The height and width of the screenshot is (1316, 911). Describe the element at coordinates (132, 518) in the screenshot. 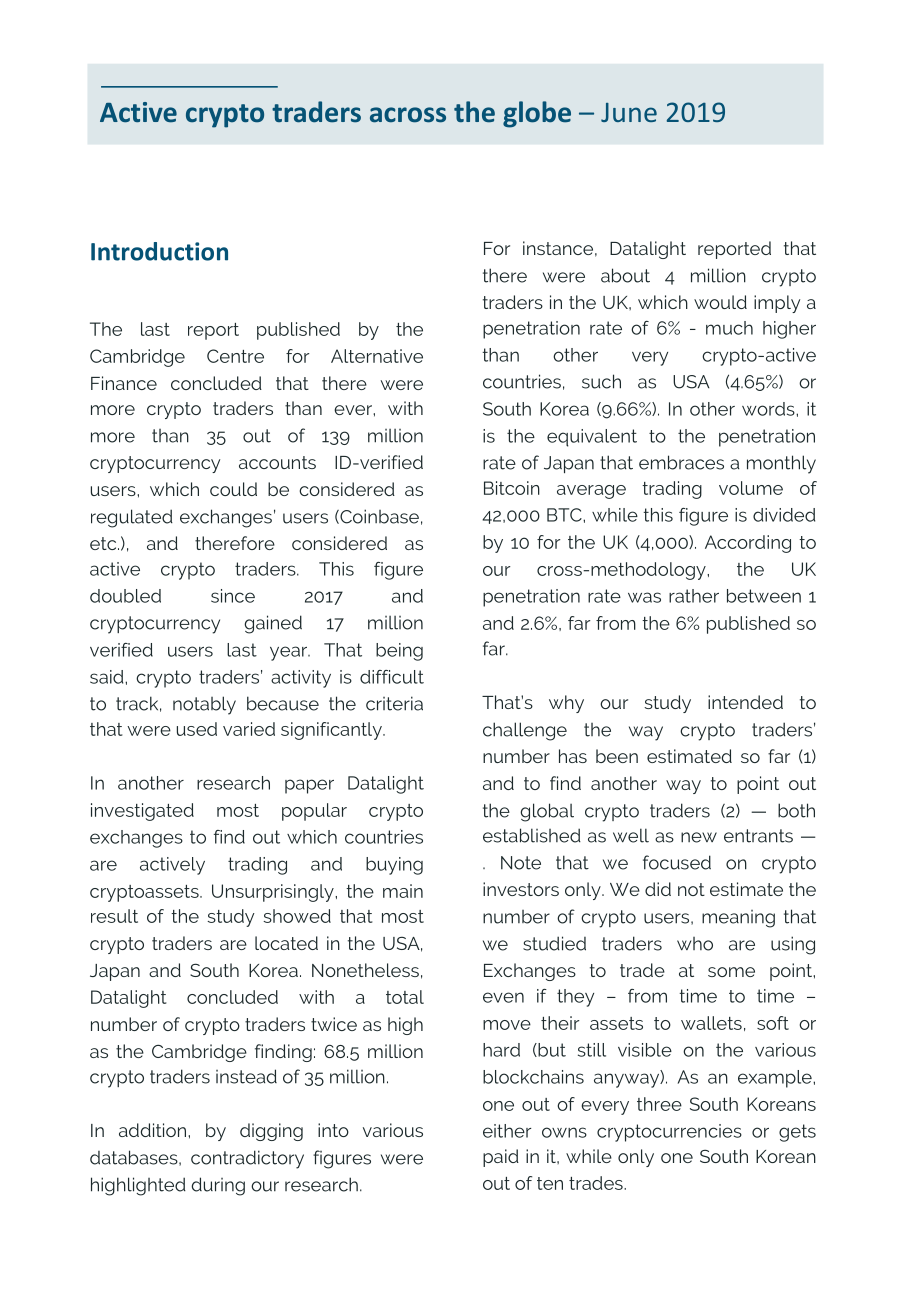

I see `regulated` at that location.
